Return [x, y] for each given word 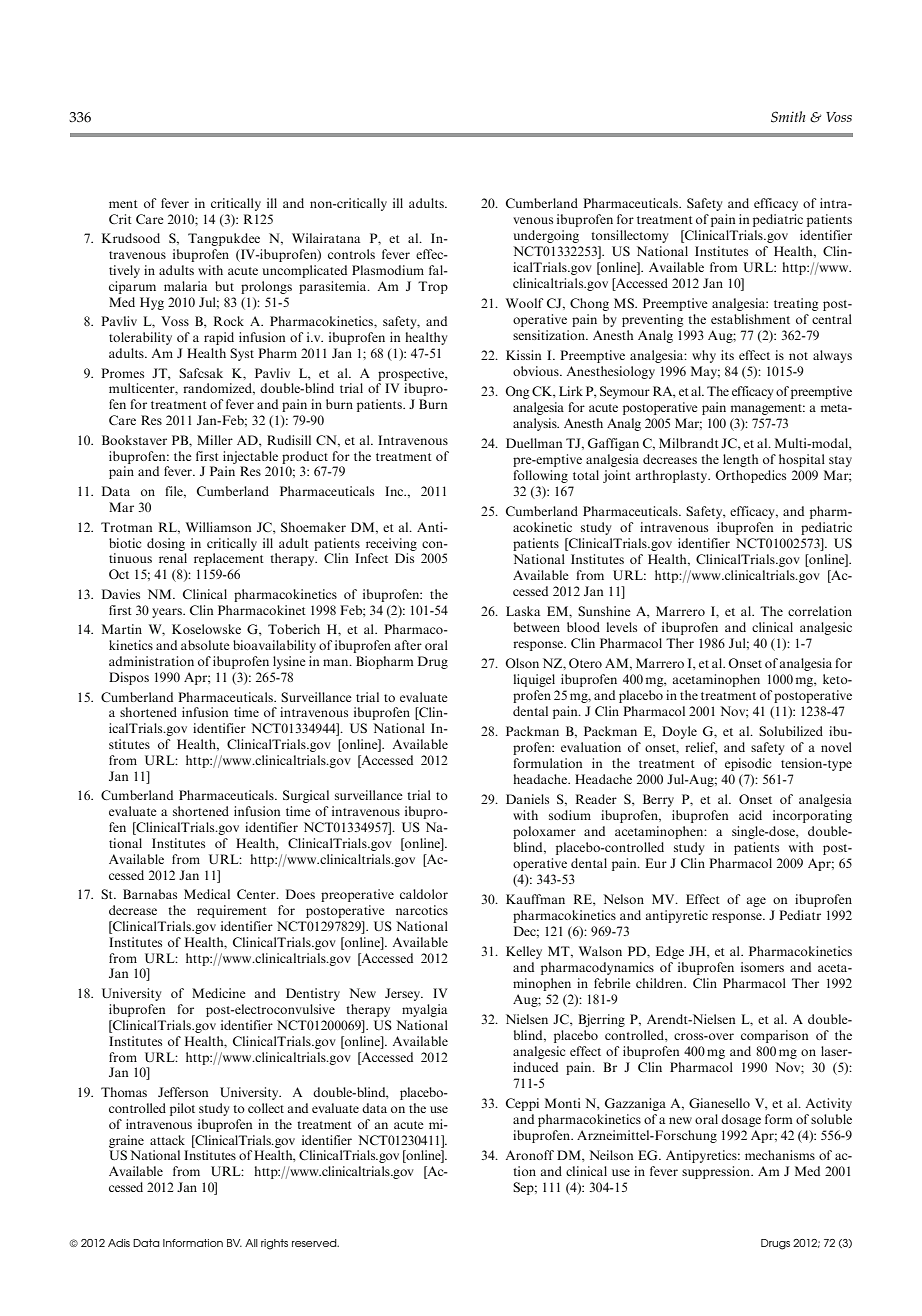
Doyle [679, 732]
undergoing [546, 236]
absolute [205, 645]
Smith [788, 117]
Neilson [611, 1155]
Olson [522, 663]
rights [274, 1244]
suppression [717, 1172]
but [224, 286]
